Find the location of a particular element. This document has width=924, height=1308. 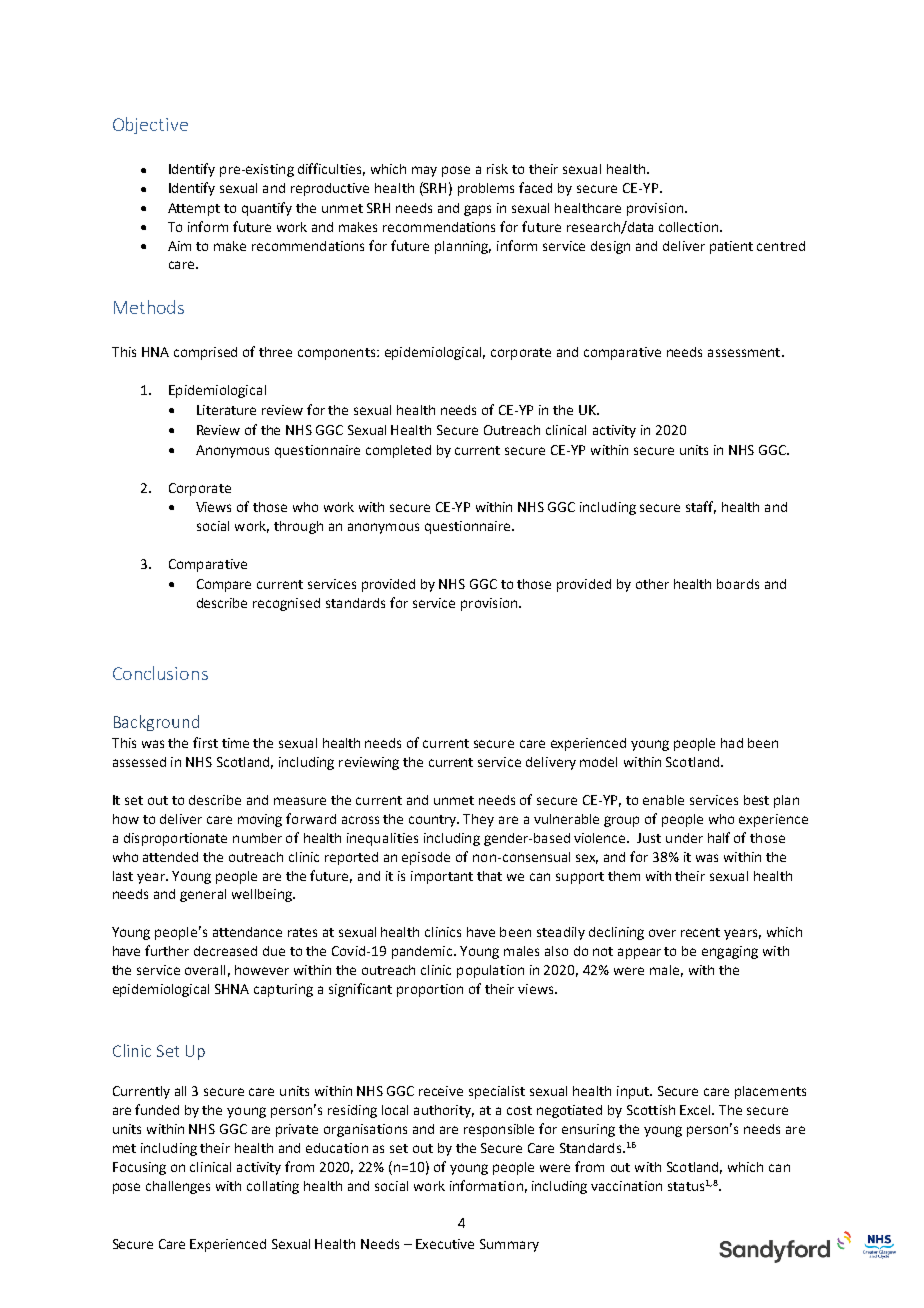

Attempt is located at coordinates (194, 209).
